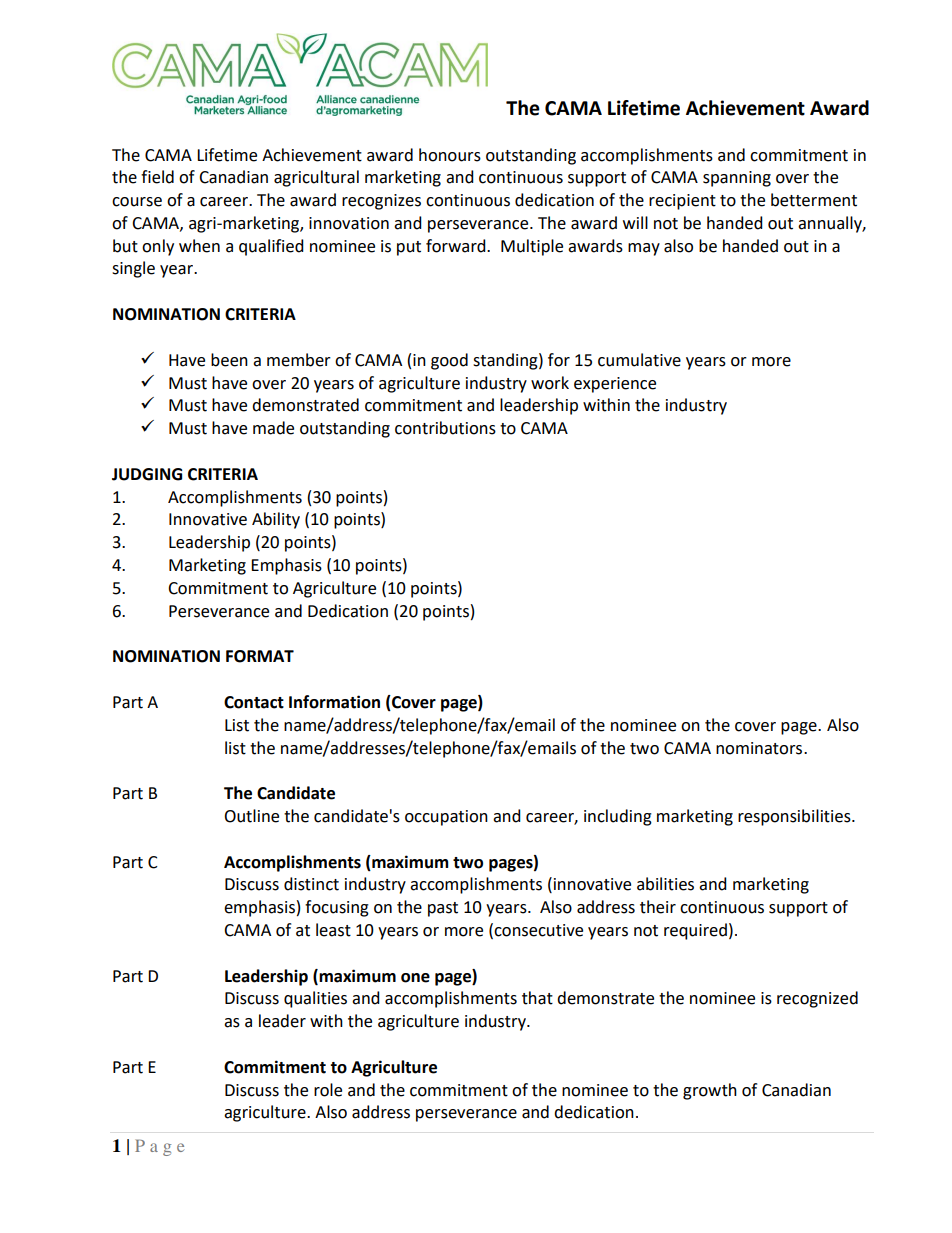 Image resolution: width=952 pixels, height=1233 pixels. I want to click on occupation, so click(446, 818).
